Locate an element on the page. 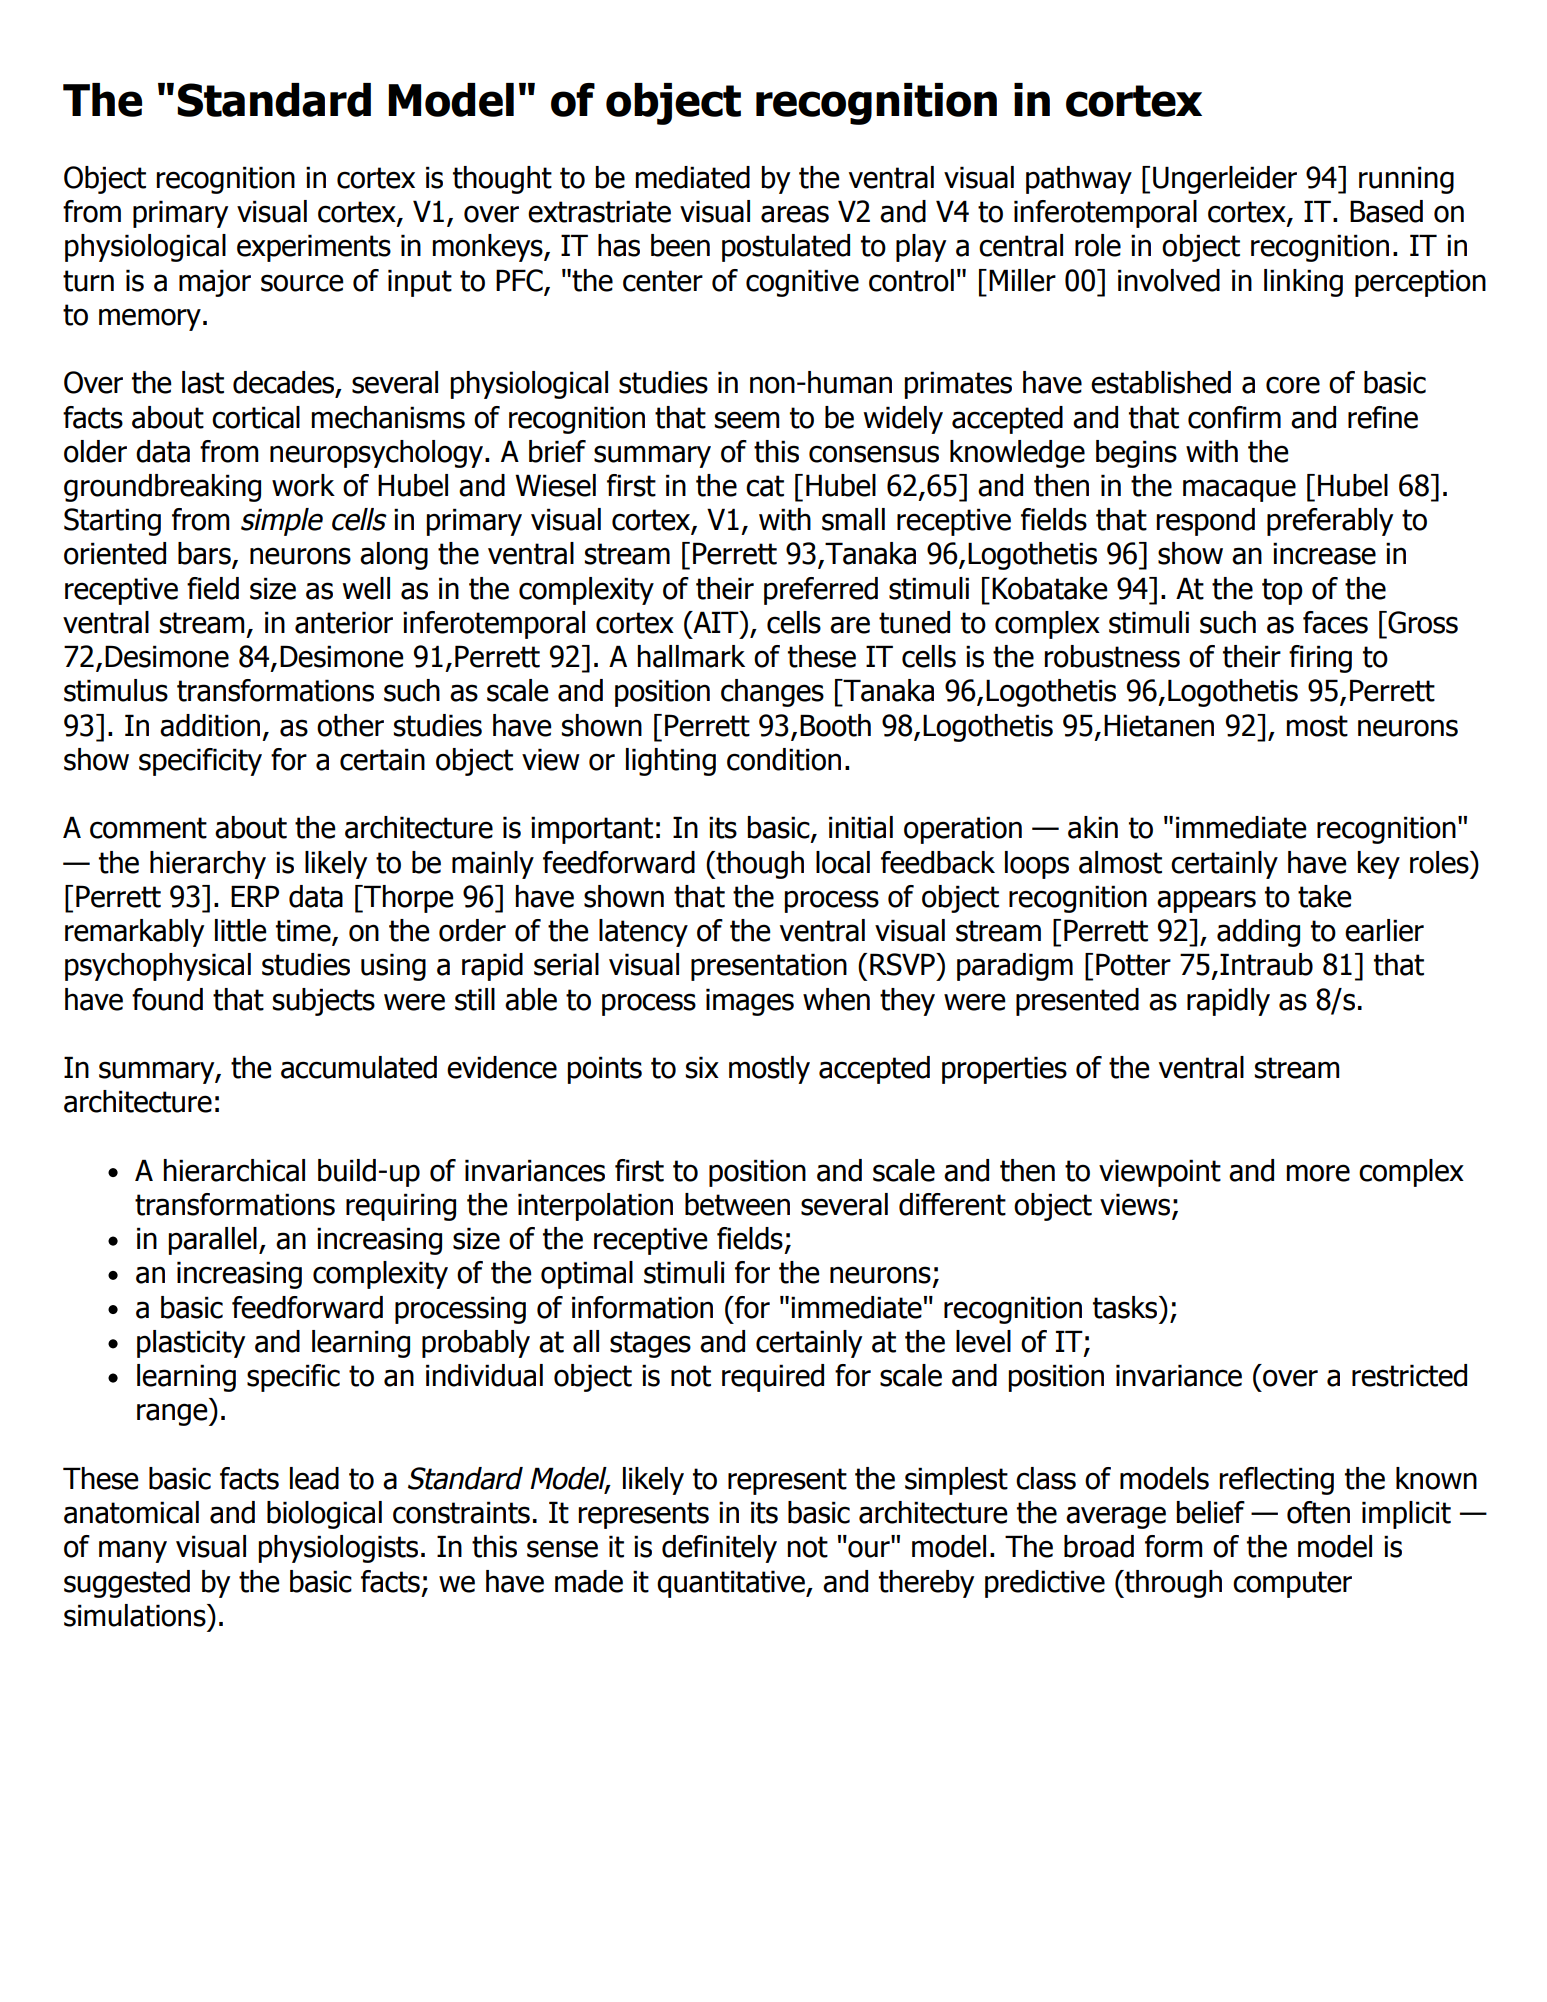  local is located at coordinates (843, 862).
